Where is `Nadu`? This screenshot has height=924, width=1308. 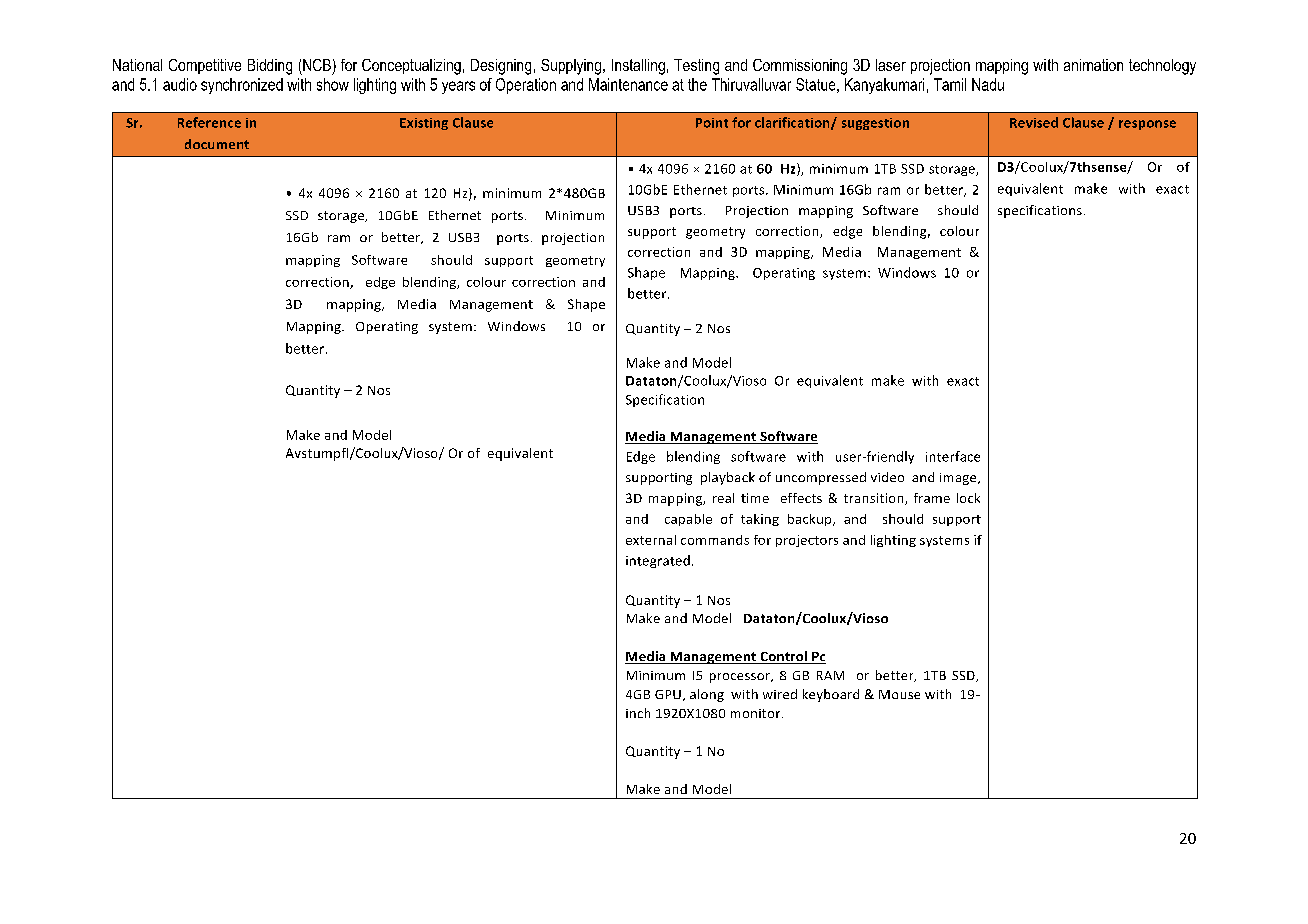 Nadu is located at coordinates (988, 84).
